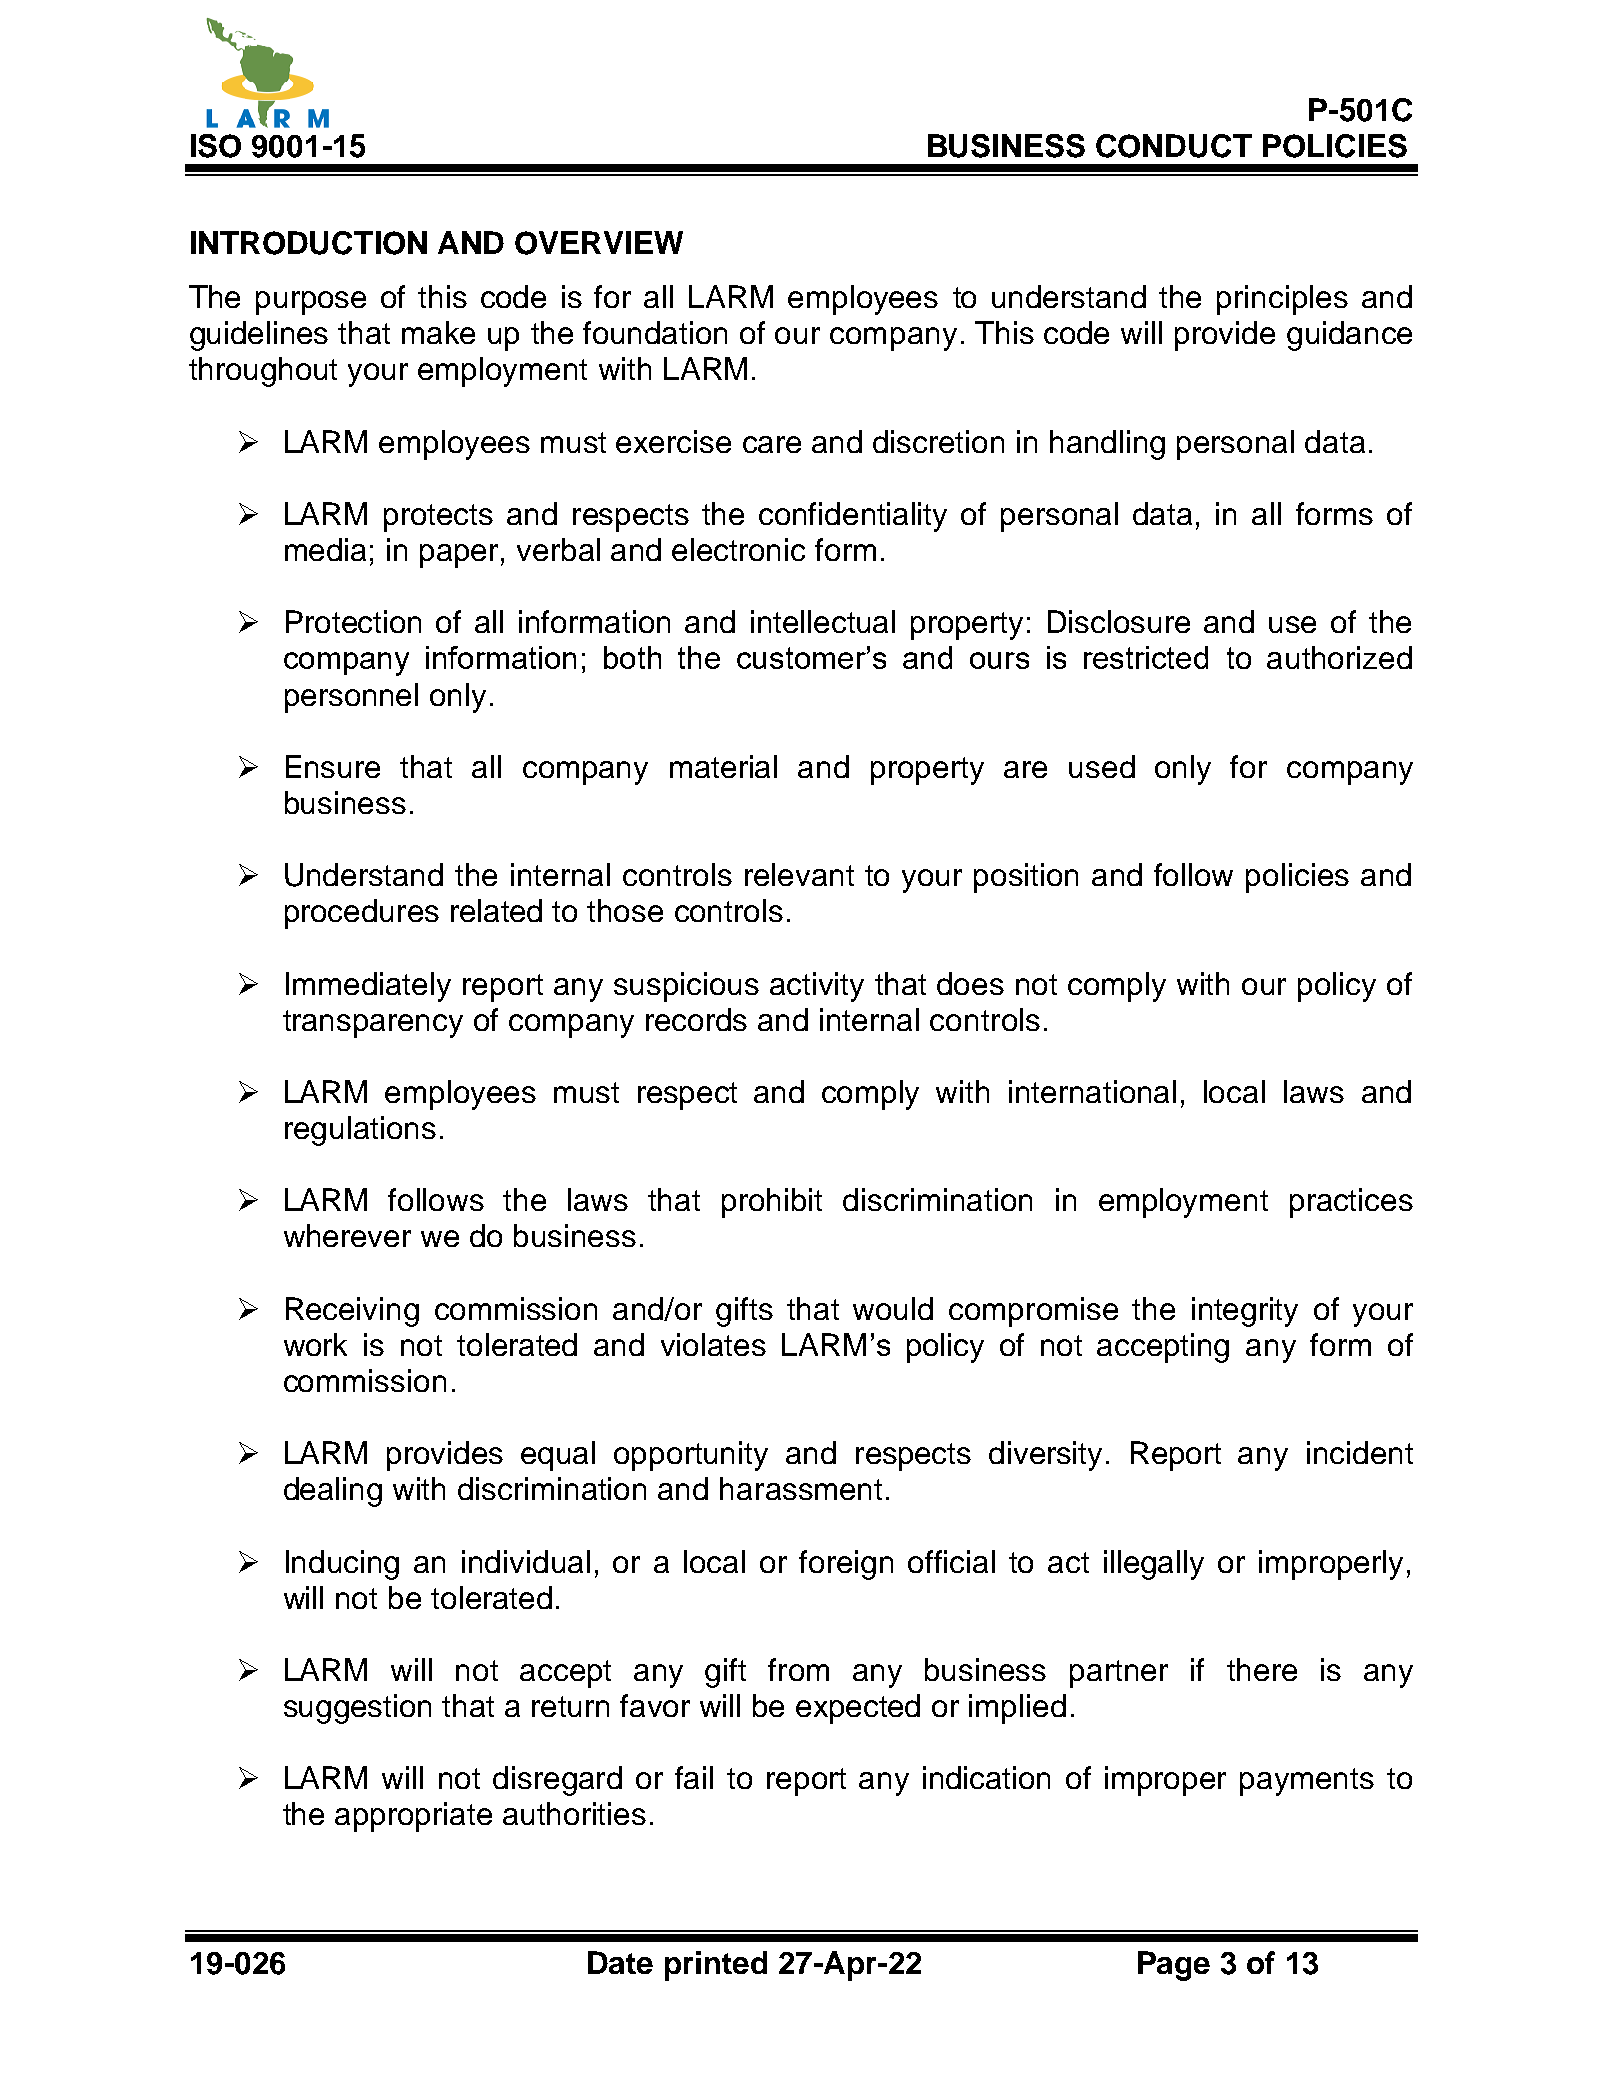 This page has height=2073, width=1602. What do you see at coordinates (309, 243) in the page?
I see `INTRODUCTION` at bounding box center [309, 243].
